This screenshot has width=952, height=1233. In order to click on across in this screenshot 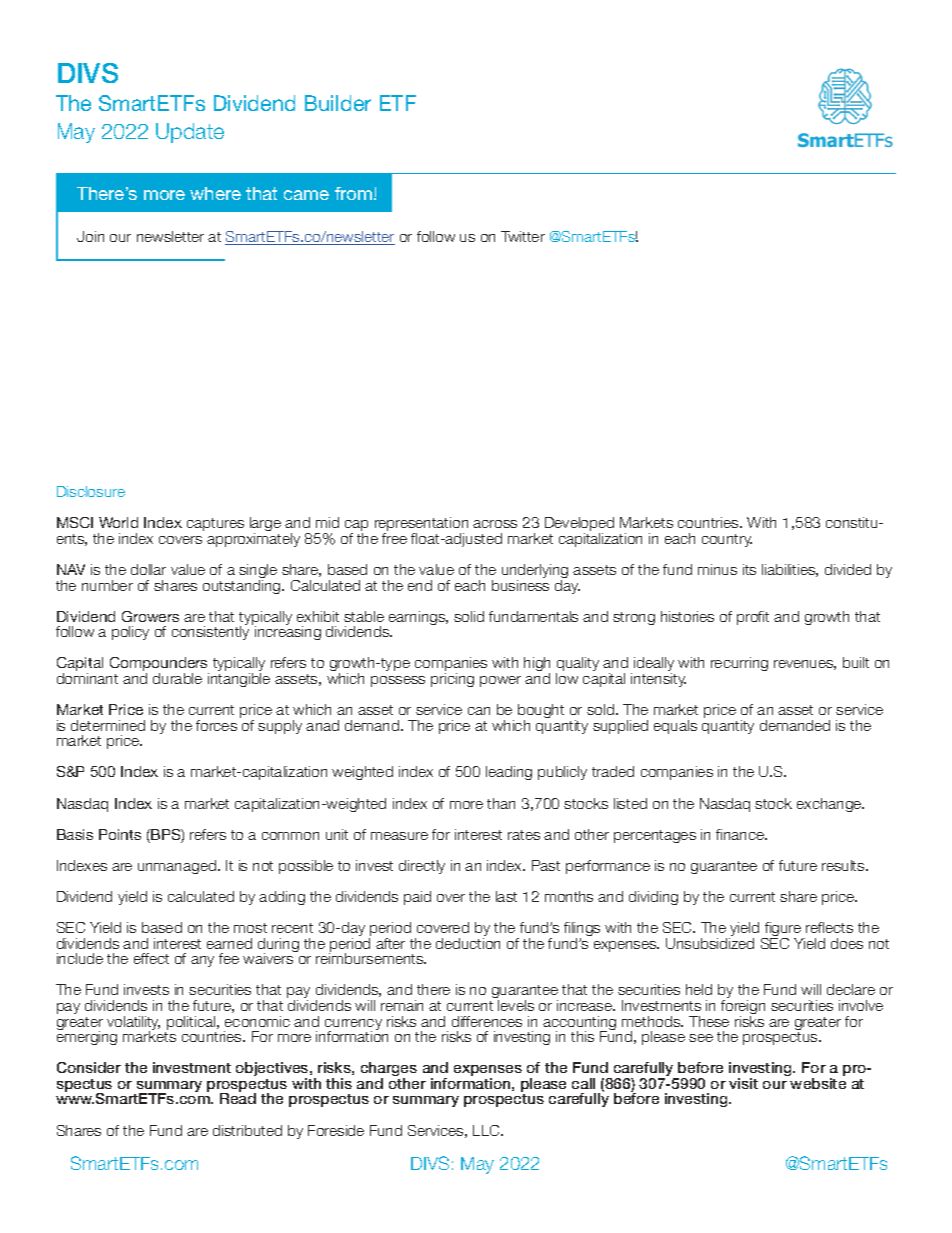, I will do `click(495, 524)`.
